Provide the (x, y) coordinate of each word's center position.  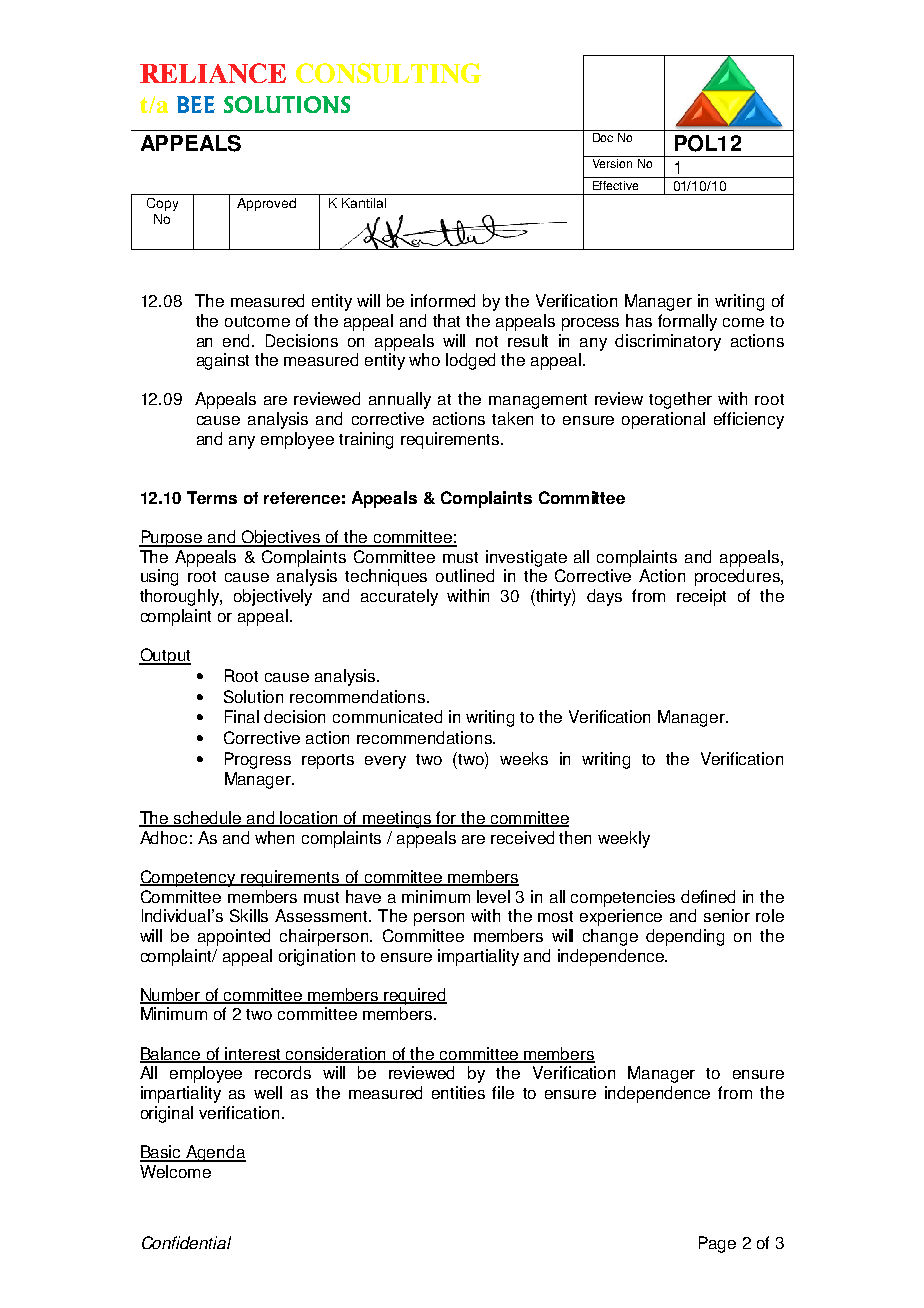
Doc (603, 137)
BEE (196, 104)
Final (242, 716)
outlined (465, 575)
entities (458, 1092)
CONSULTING (388, 73)
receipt (701, 597)
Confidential (186, 1242)
